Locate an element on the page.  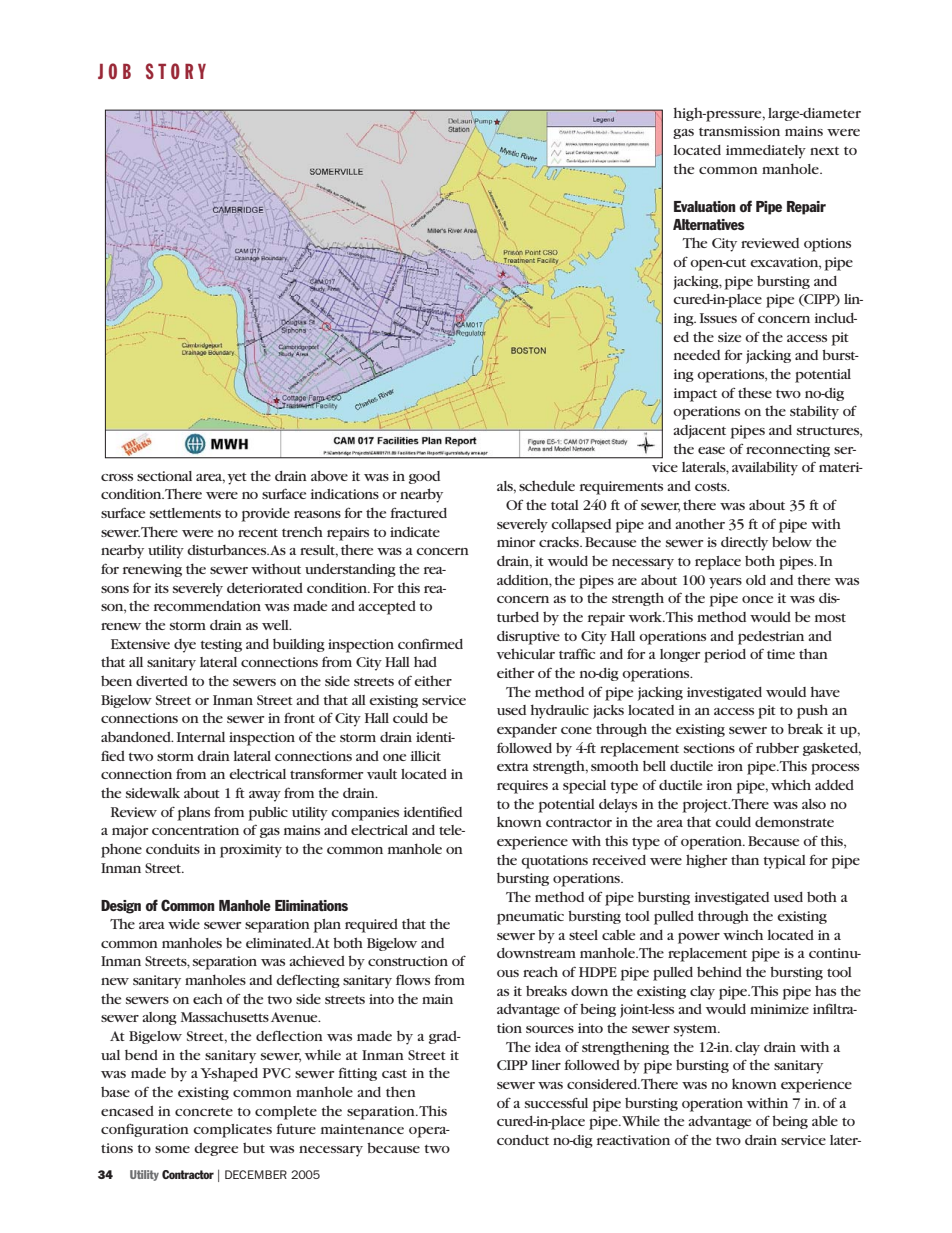
Alternatives is located at coordinates (709, 224).
